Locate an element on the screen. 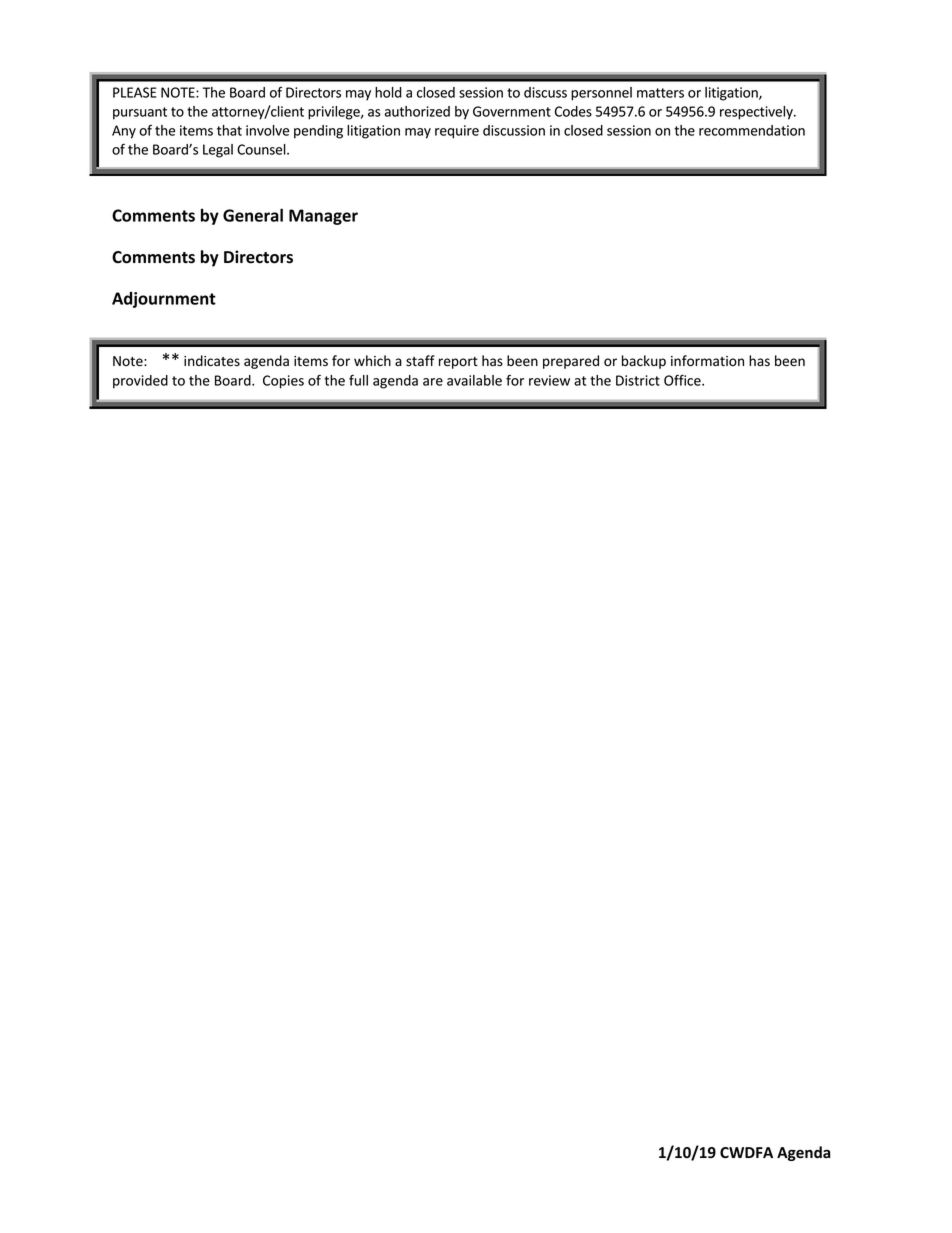 Image resolution: width=952 pixels, height=1233 pixels. authorized is located at coordinates (417, 111).
